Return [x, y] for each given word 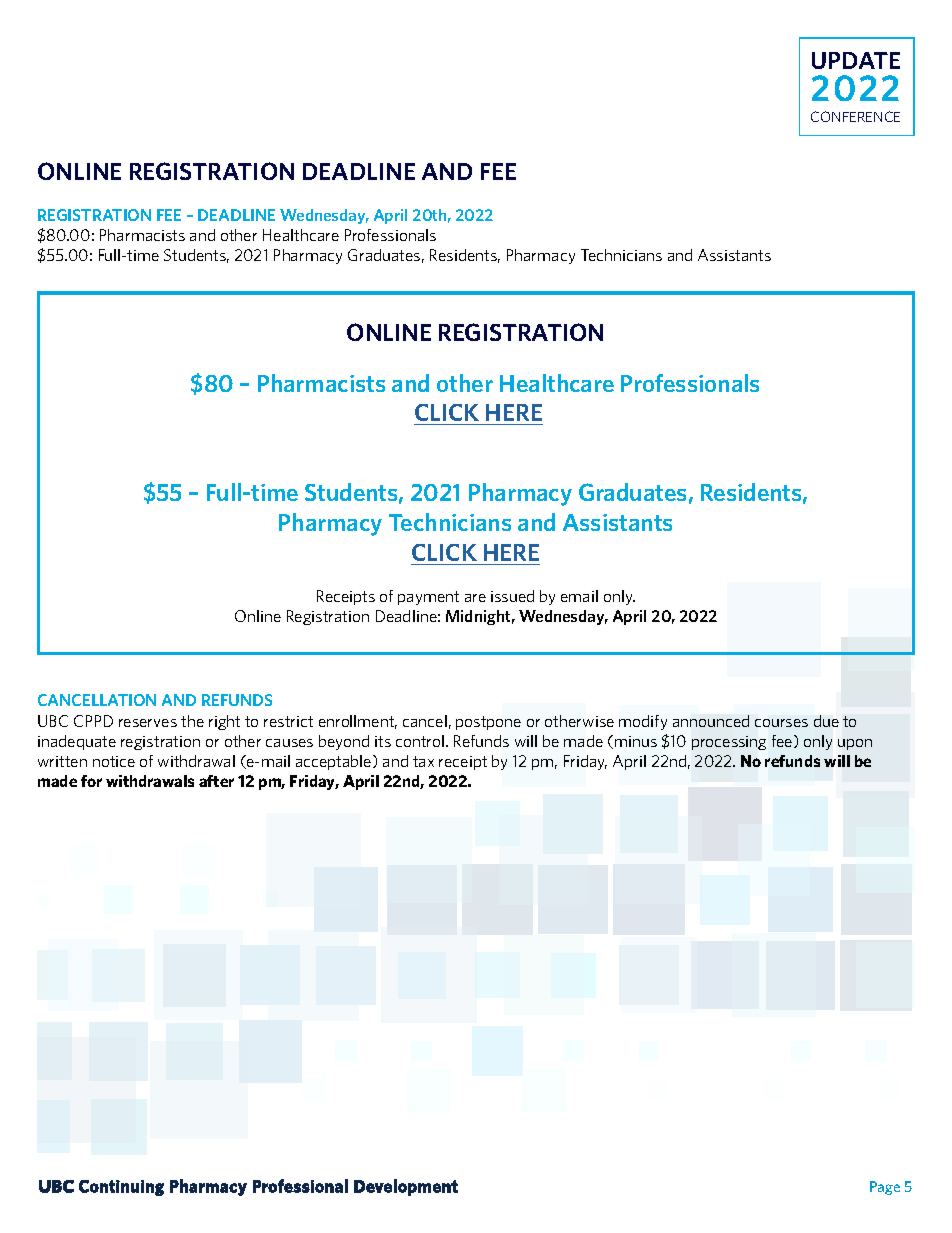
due [826, 721]
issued [512, 596]
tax [423, 761]
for [91, 781]
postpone [488, 723]
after [216, 781]
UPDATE [856, 60]
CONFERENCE [855, 116]
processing [729, 743]
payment [428, 598]
